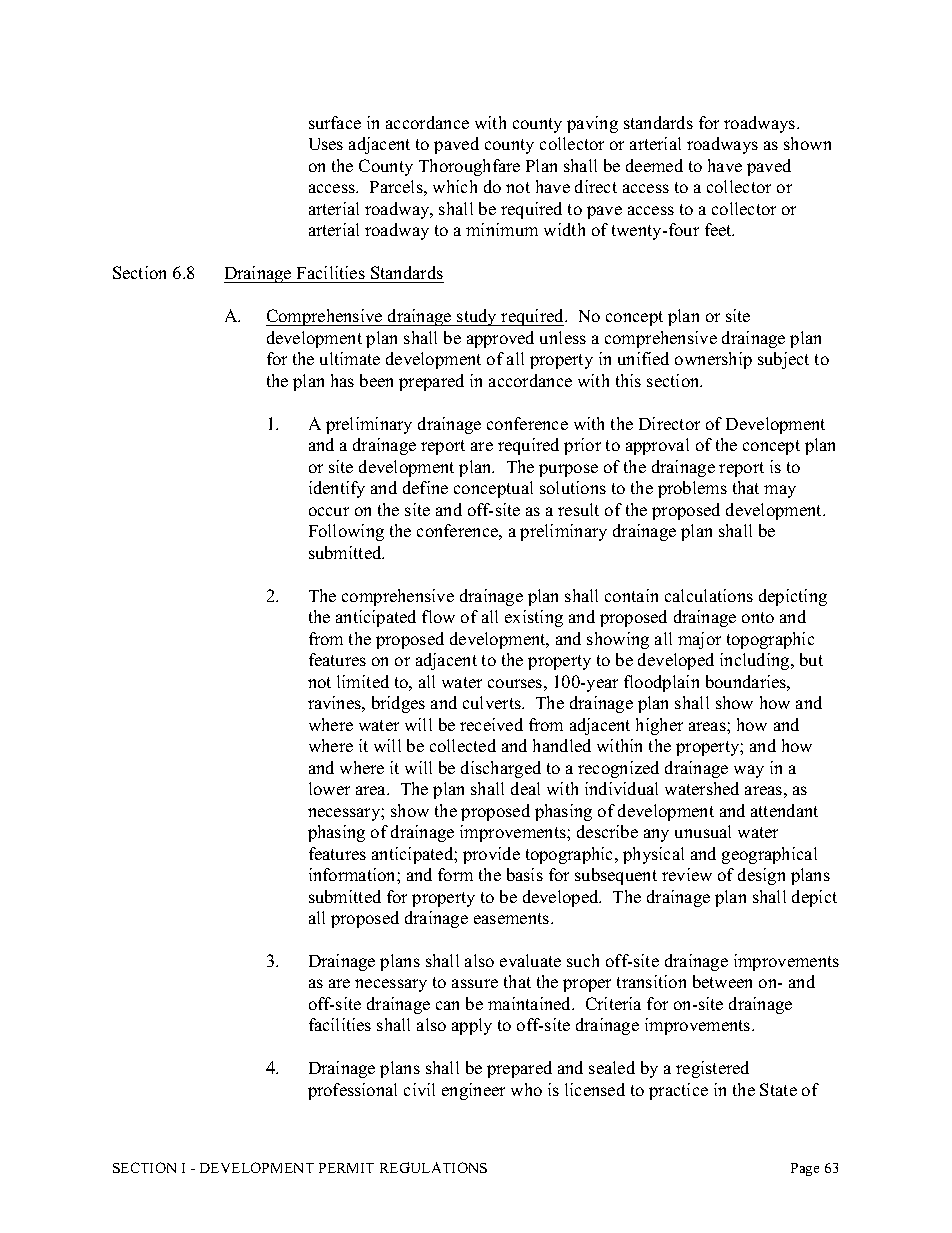 The width and height of the document is (952, 1233). I want to click on surface, so click(335, 122).
